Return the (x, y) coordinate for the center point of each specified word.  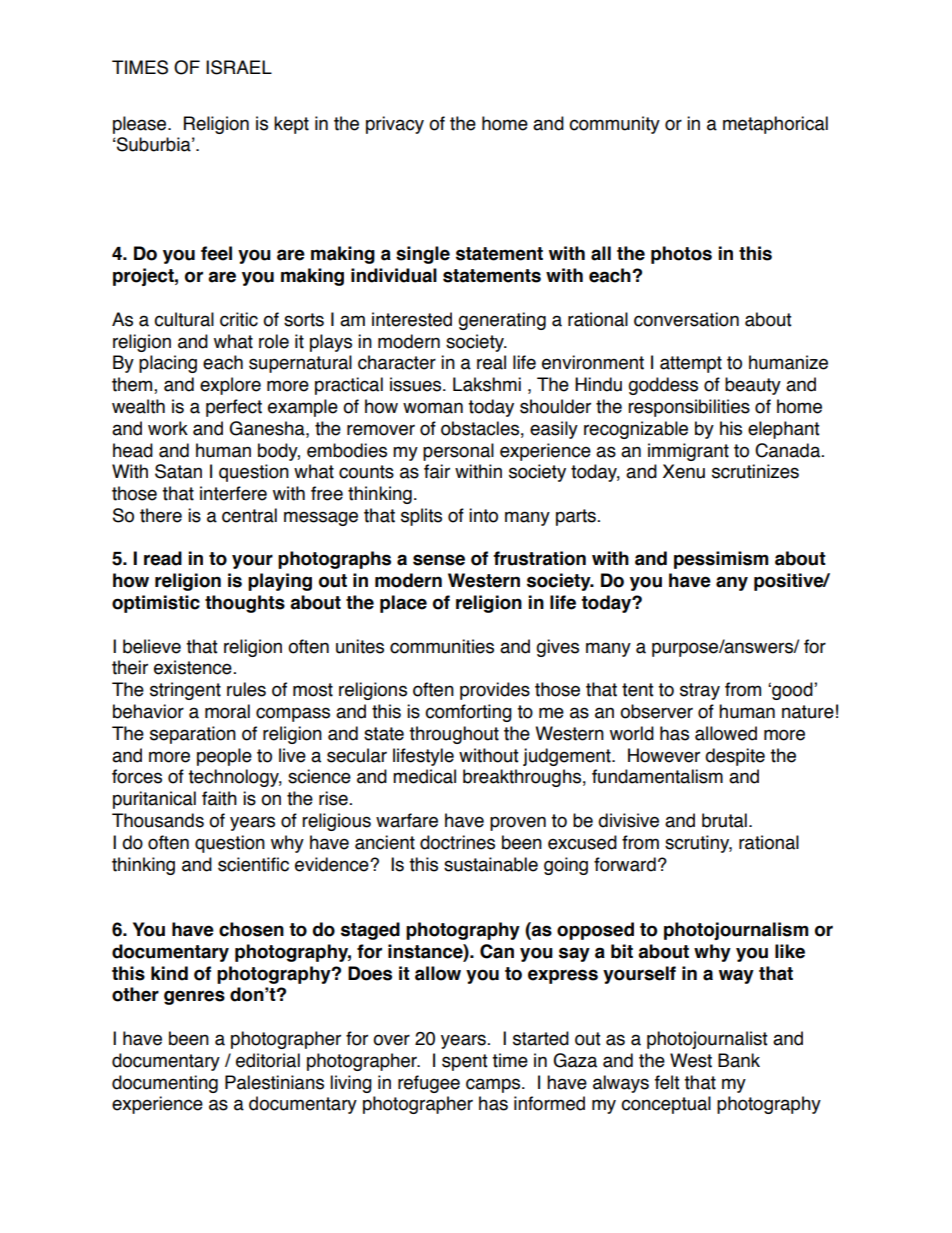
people (224, 757)
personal (458, 452)
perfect (234, 408)
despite (735, 757)
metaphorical (775, 125)
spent (465, 1062)
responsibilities (689, 408)
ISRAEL (239, 67)
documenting (165, 1084)
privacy (395, 125)
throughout (454, 735)
